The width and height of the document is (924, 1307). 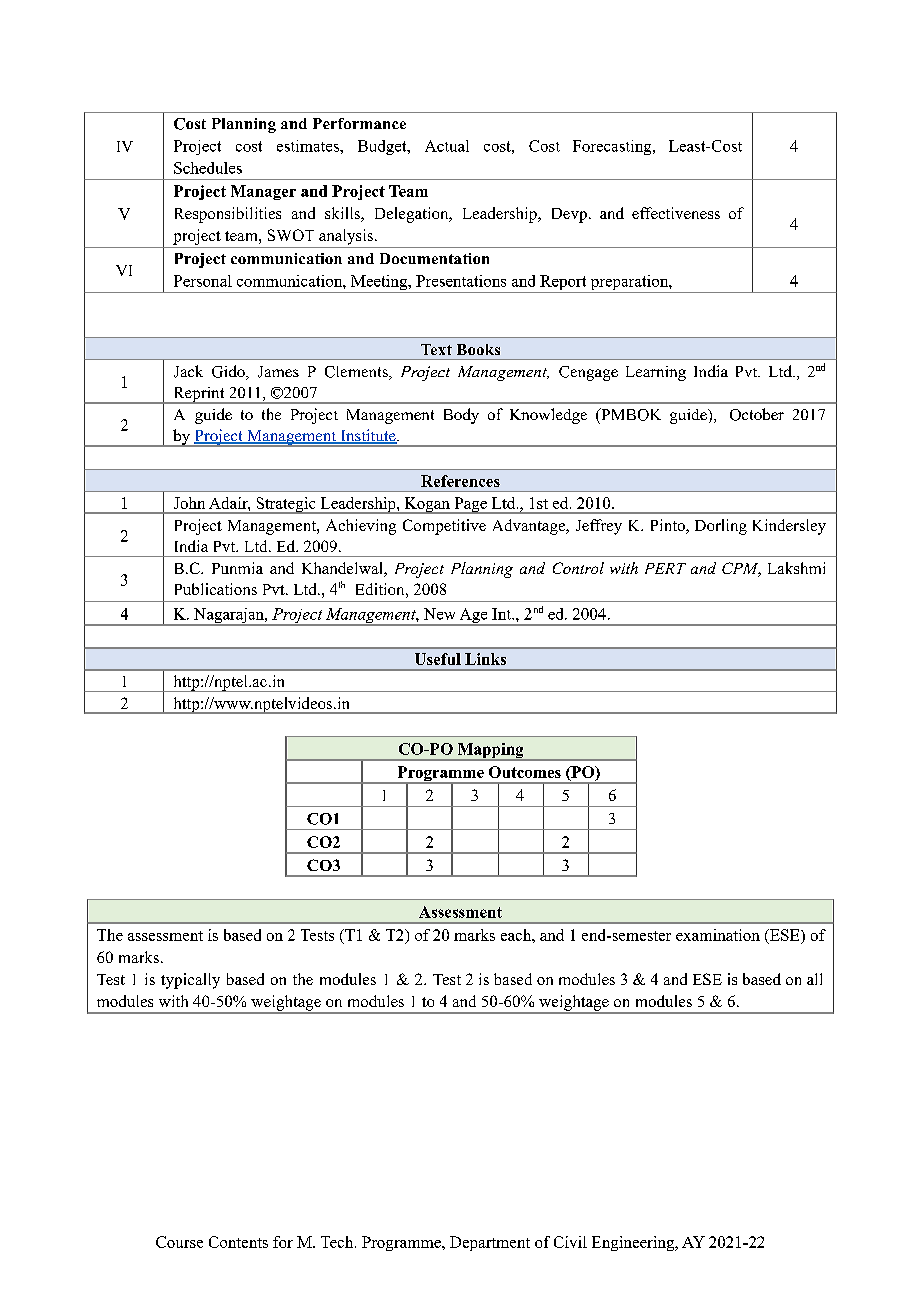 What do you see at coordinates (461, 416) in the document?
I see `Body` at bounding box center [461, 416].
